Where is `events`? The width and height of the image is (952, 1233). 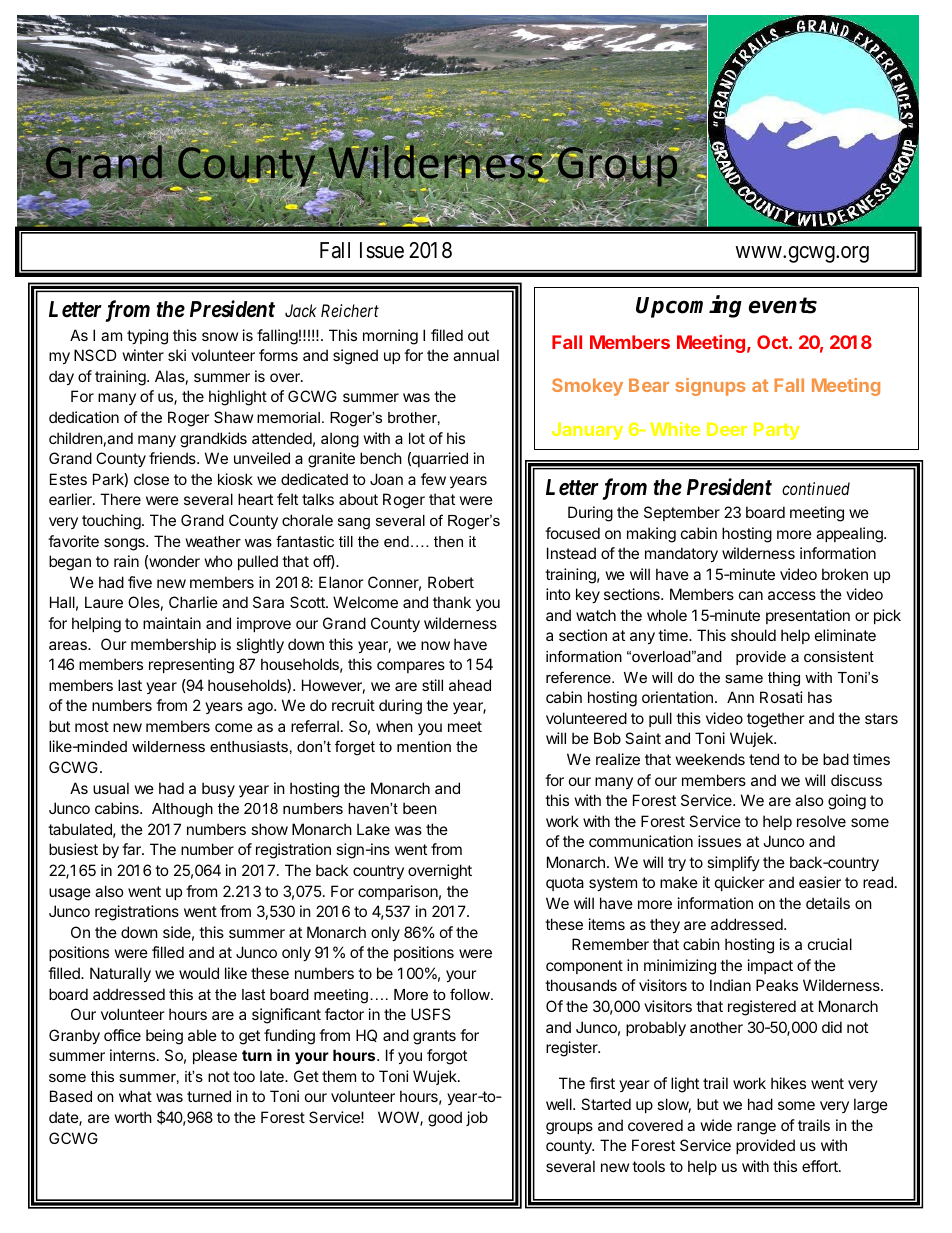
events is located at coordinates (783, 305).
